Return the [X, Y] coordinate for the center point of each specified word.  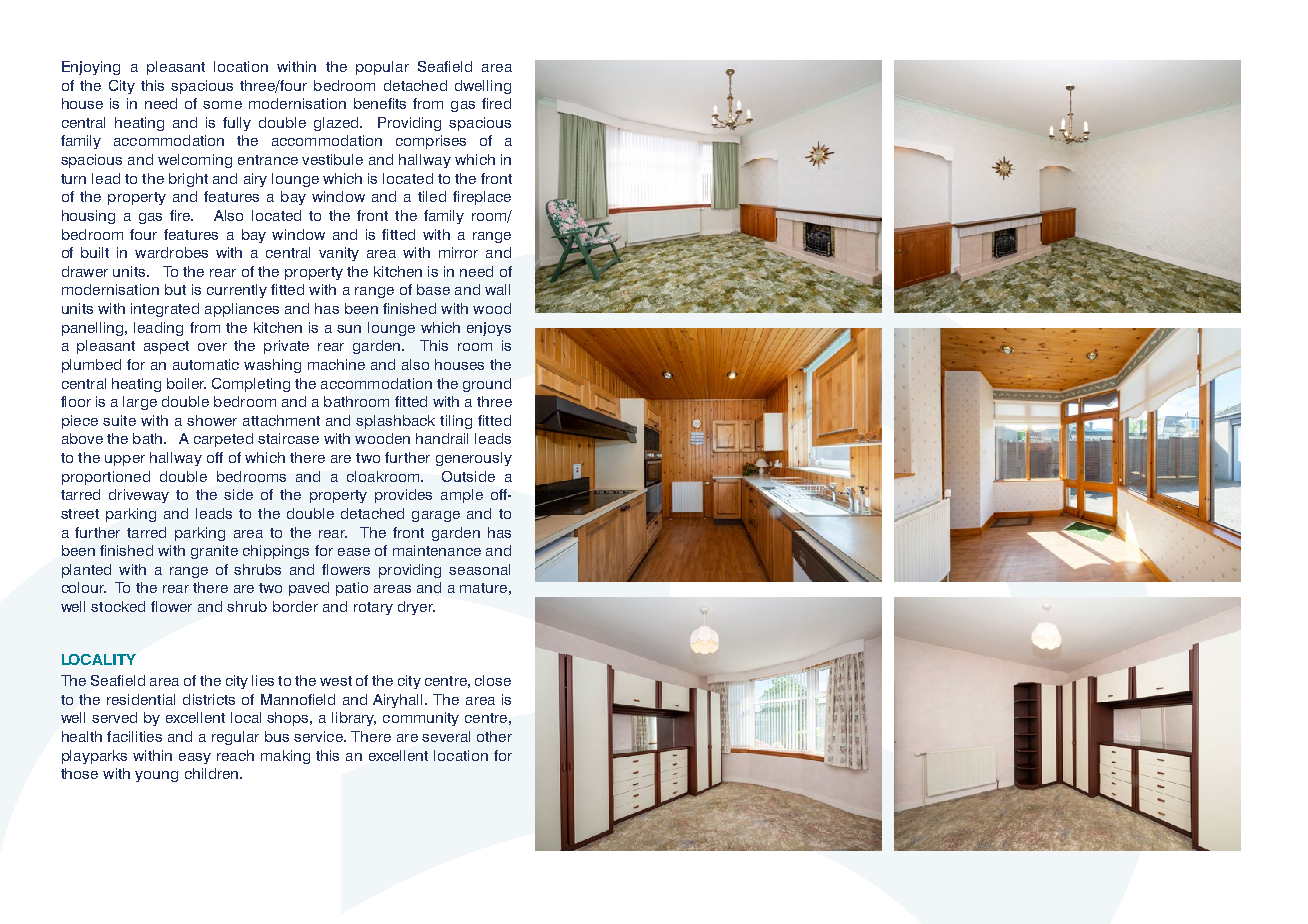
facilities [134, 736]
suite [119, 420]
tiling [456, 422]
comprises [431, 142]
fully [237, 124]
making [285, 757]
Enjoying [91, 68]
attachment [281, 420]
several [446, 736]
